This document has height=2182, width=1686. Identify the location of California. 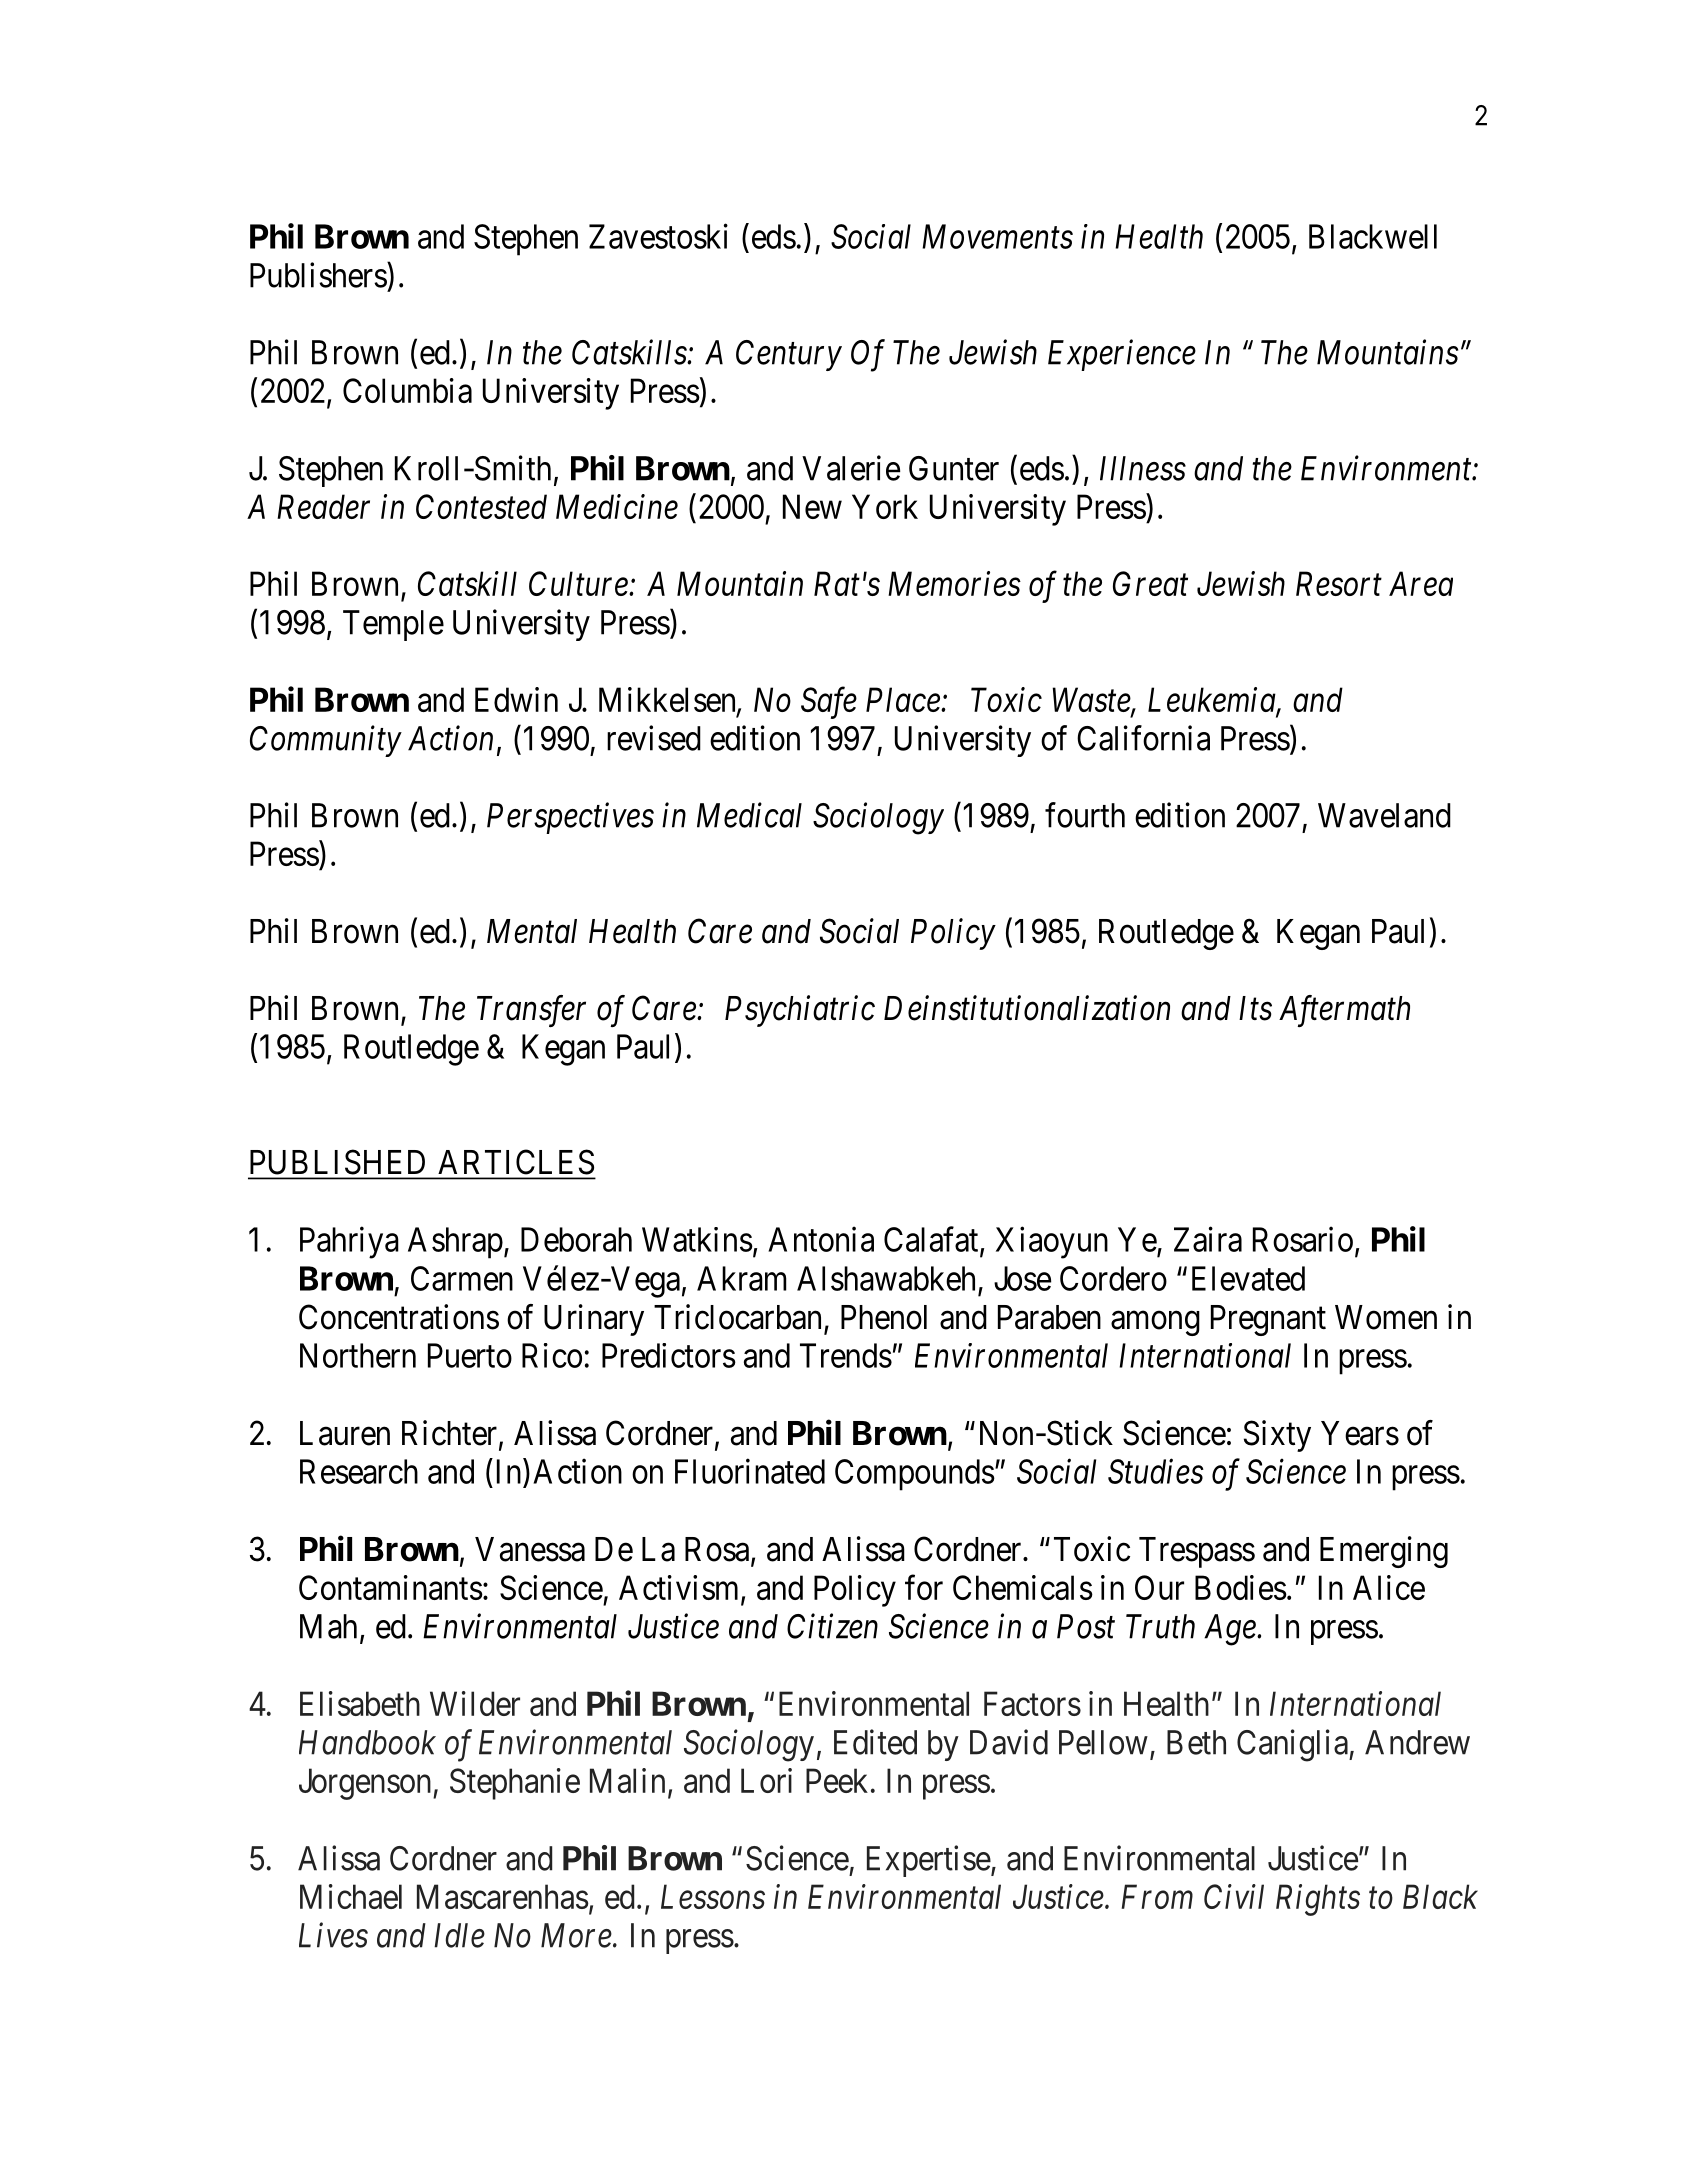
(1143, 738).
